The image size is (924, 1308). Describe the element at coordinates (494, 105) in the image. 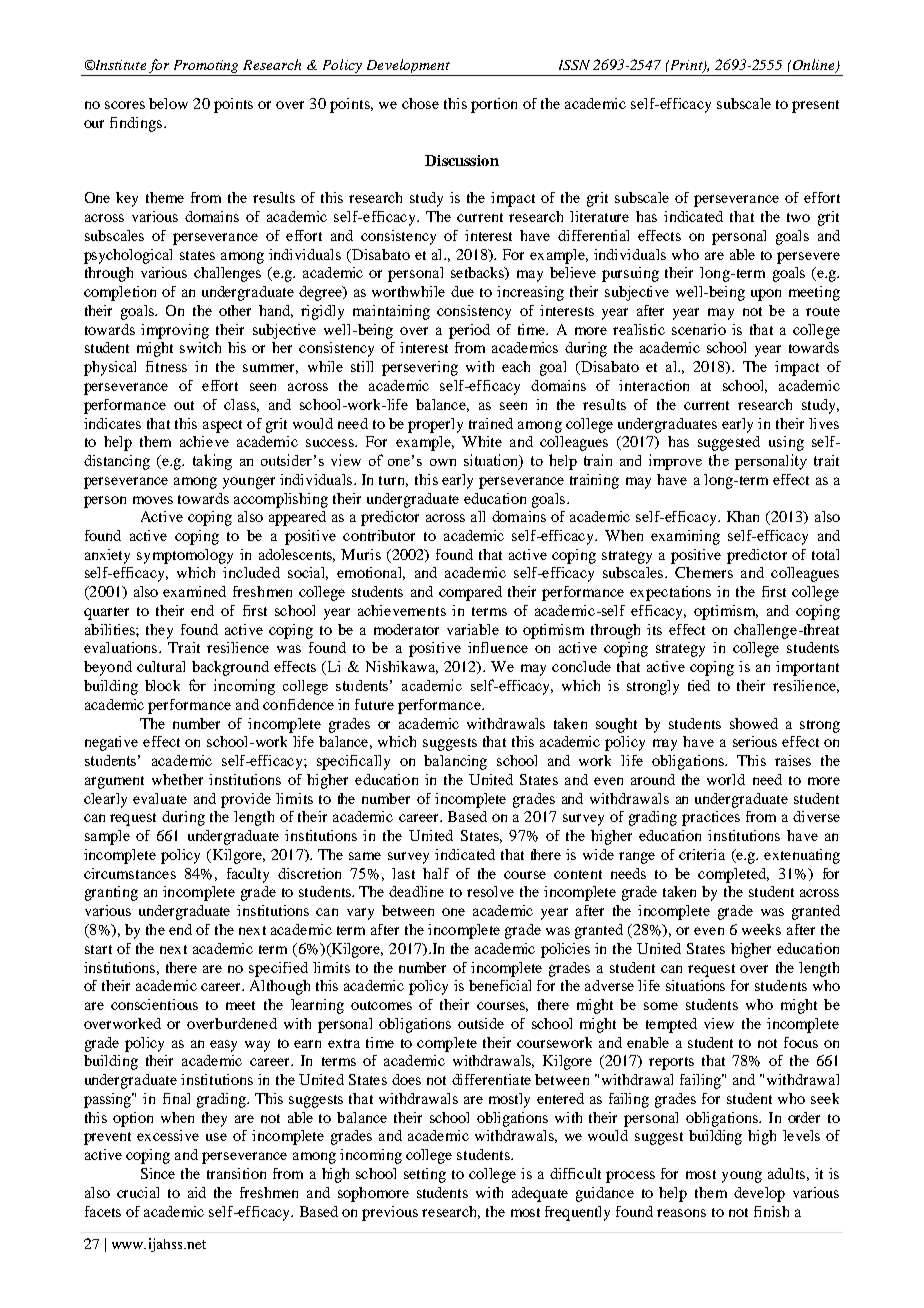

I see `portion` at that location.
